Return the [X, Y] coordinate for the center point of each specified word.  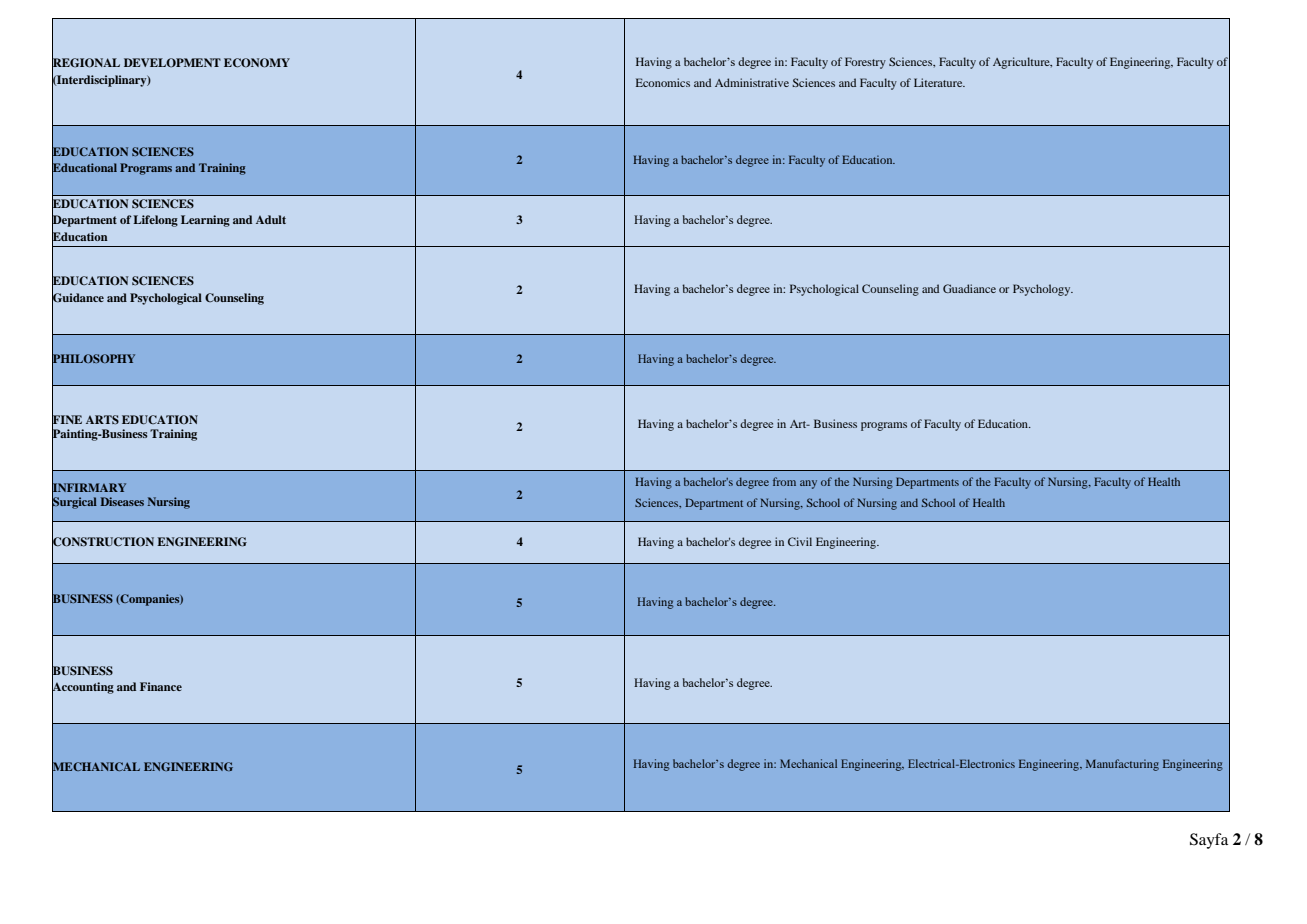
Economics [663, 82]
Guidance [78, 298]
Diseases [122, 501]
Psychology [1043, 290]
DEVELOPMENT [172, 63]
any [808, 484]
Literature [939, 82]
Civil [800, 541]
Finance [161, 686]
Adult [271, 219]
